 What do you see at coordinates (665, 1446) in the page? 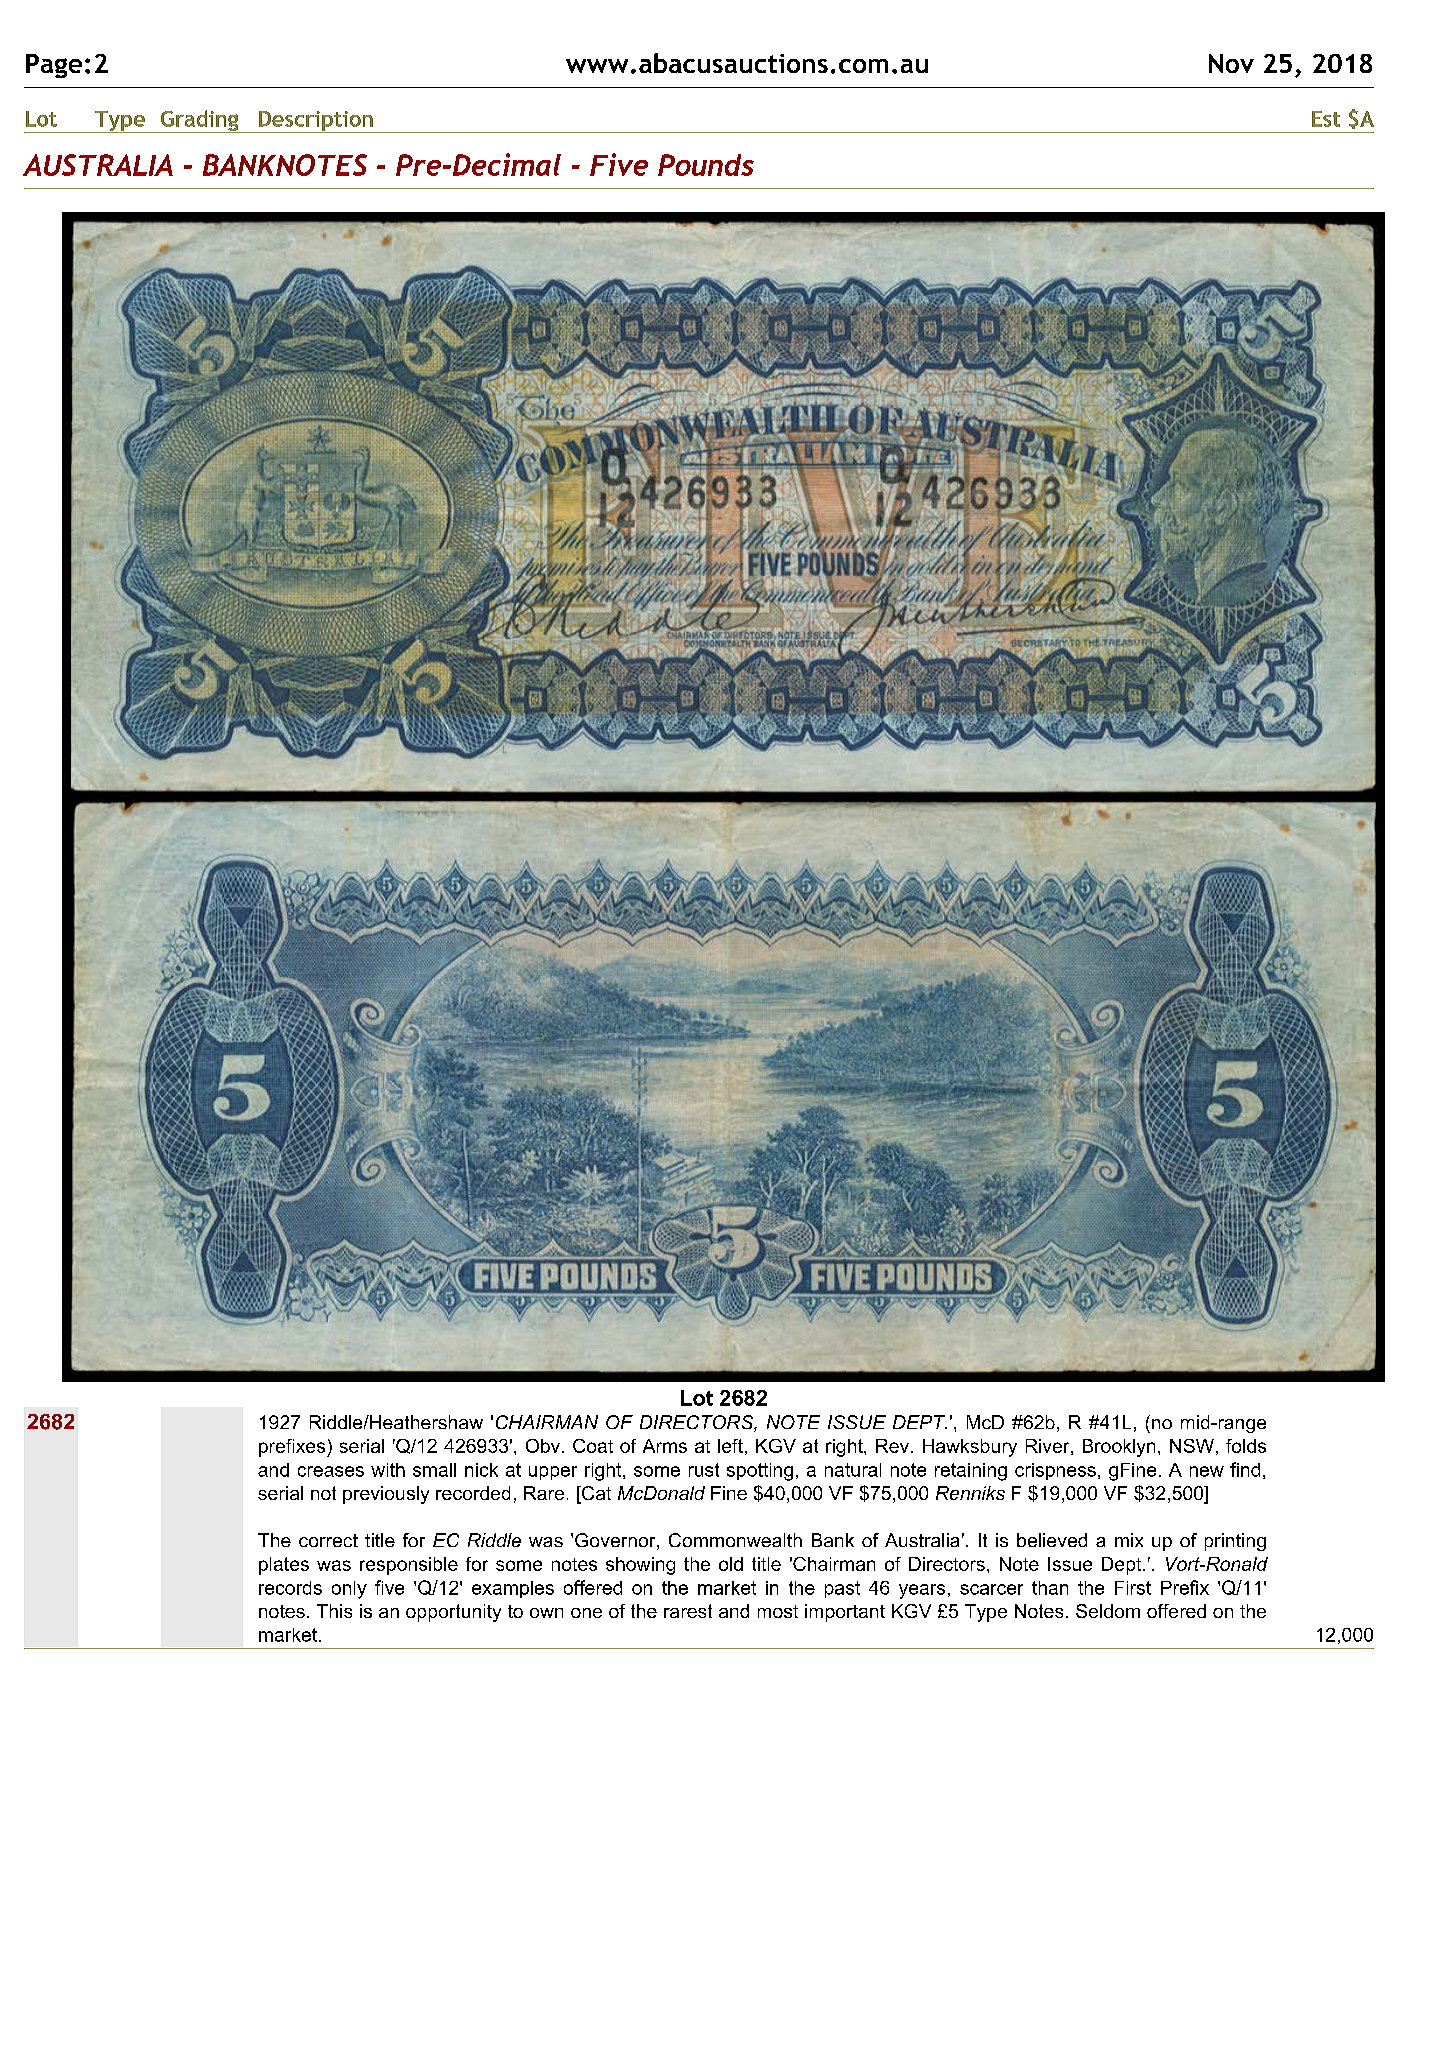
I see `Arms` at bounding box center [665, 1446].
